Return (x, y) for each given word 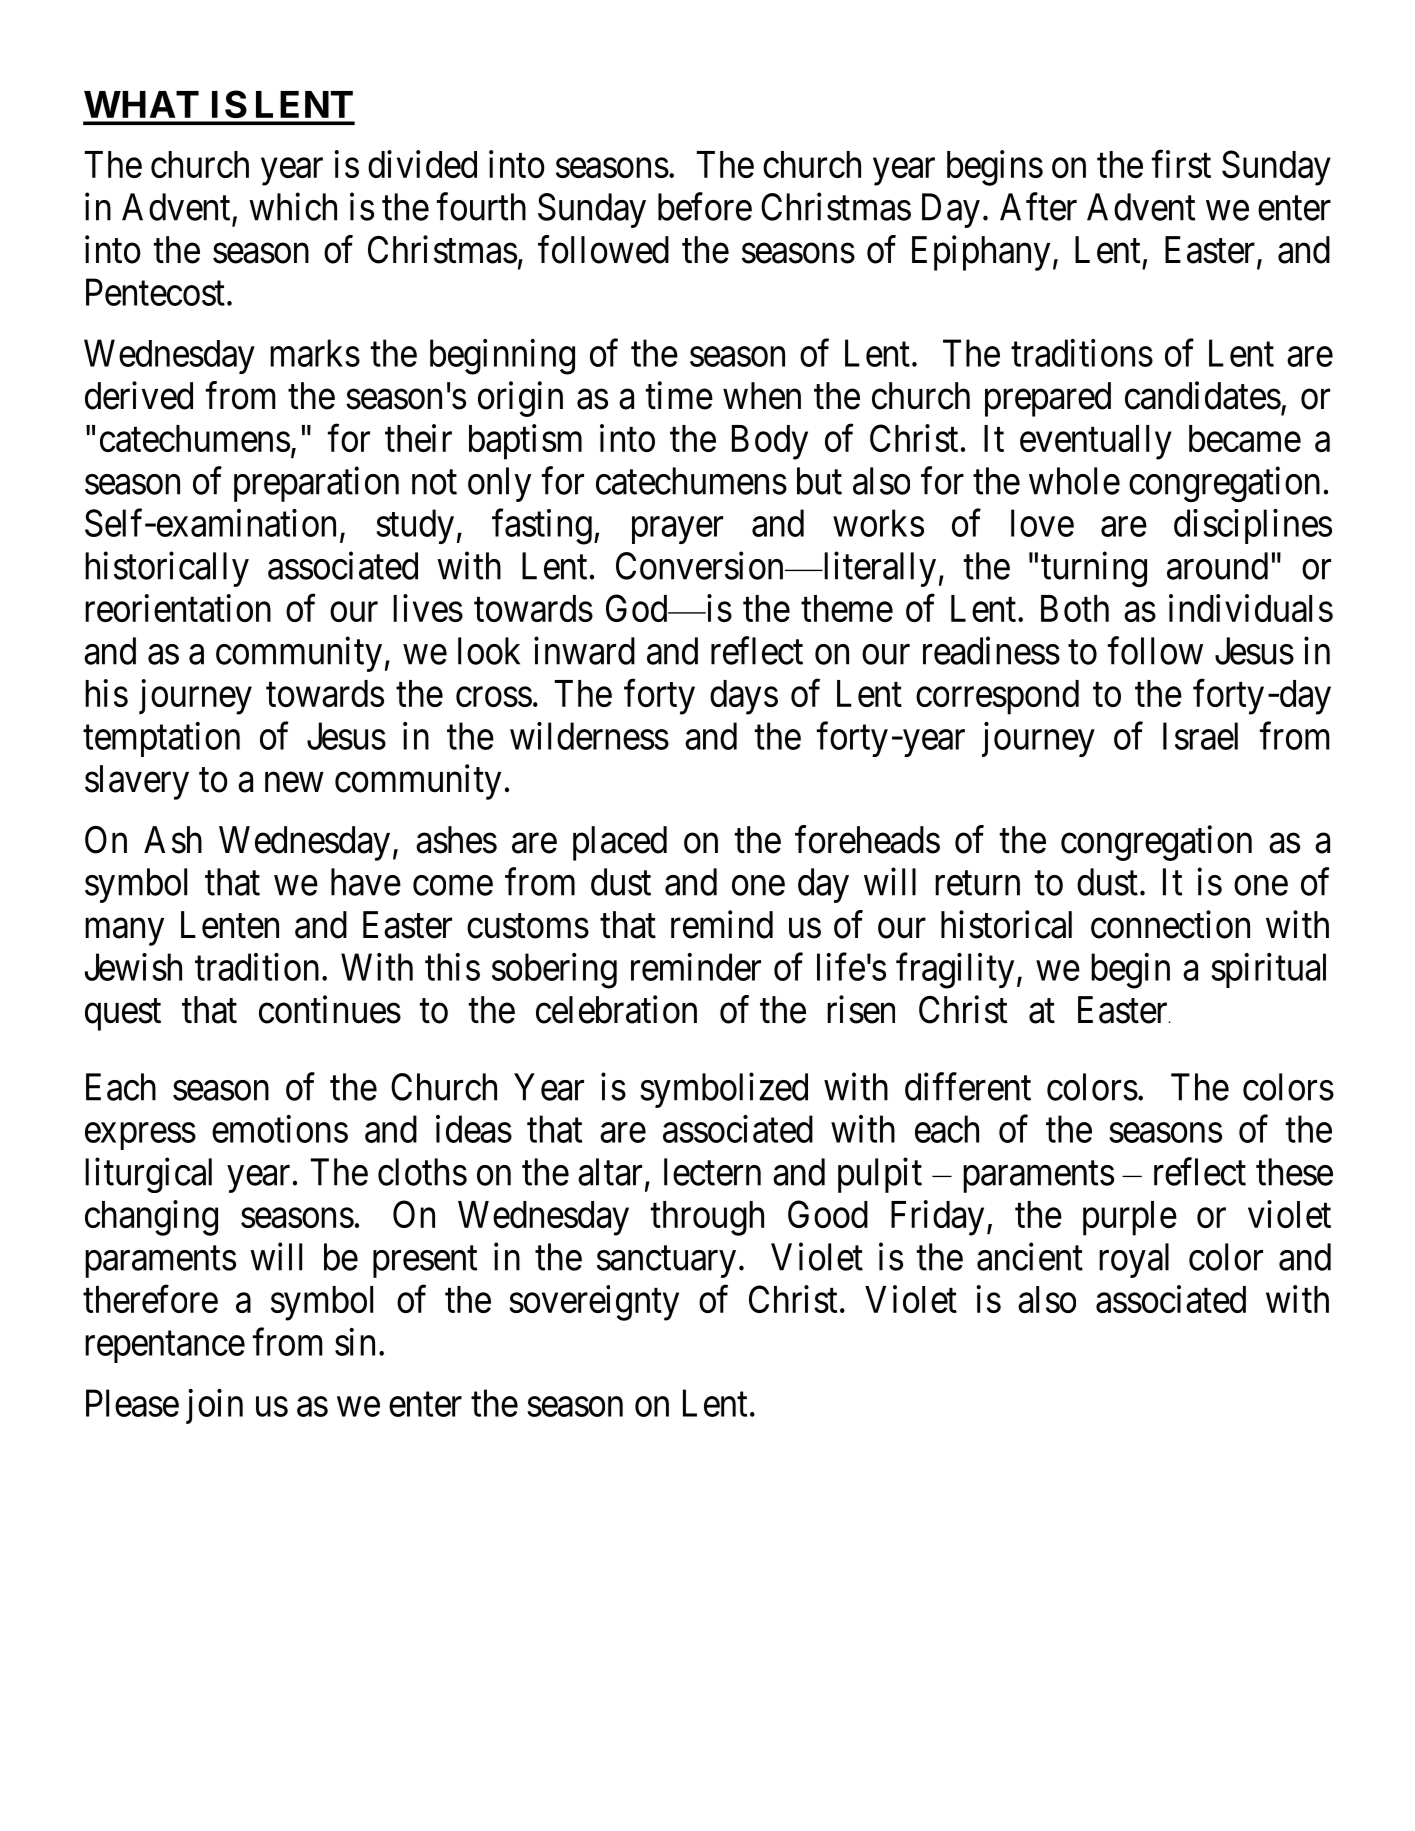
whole (1074, 481)
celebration (616, 1009)
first (1181, 164)
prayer (677, 530)
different (968, 1086)
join (214, 1406)
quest (123, 1015)
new (294, 782)
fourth (481, 207)
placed (620, 843)
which (293, 207)
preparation (316, 484)
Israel (1200, 736)
